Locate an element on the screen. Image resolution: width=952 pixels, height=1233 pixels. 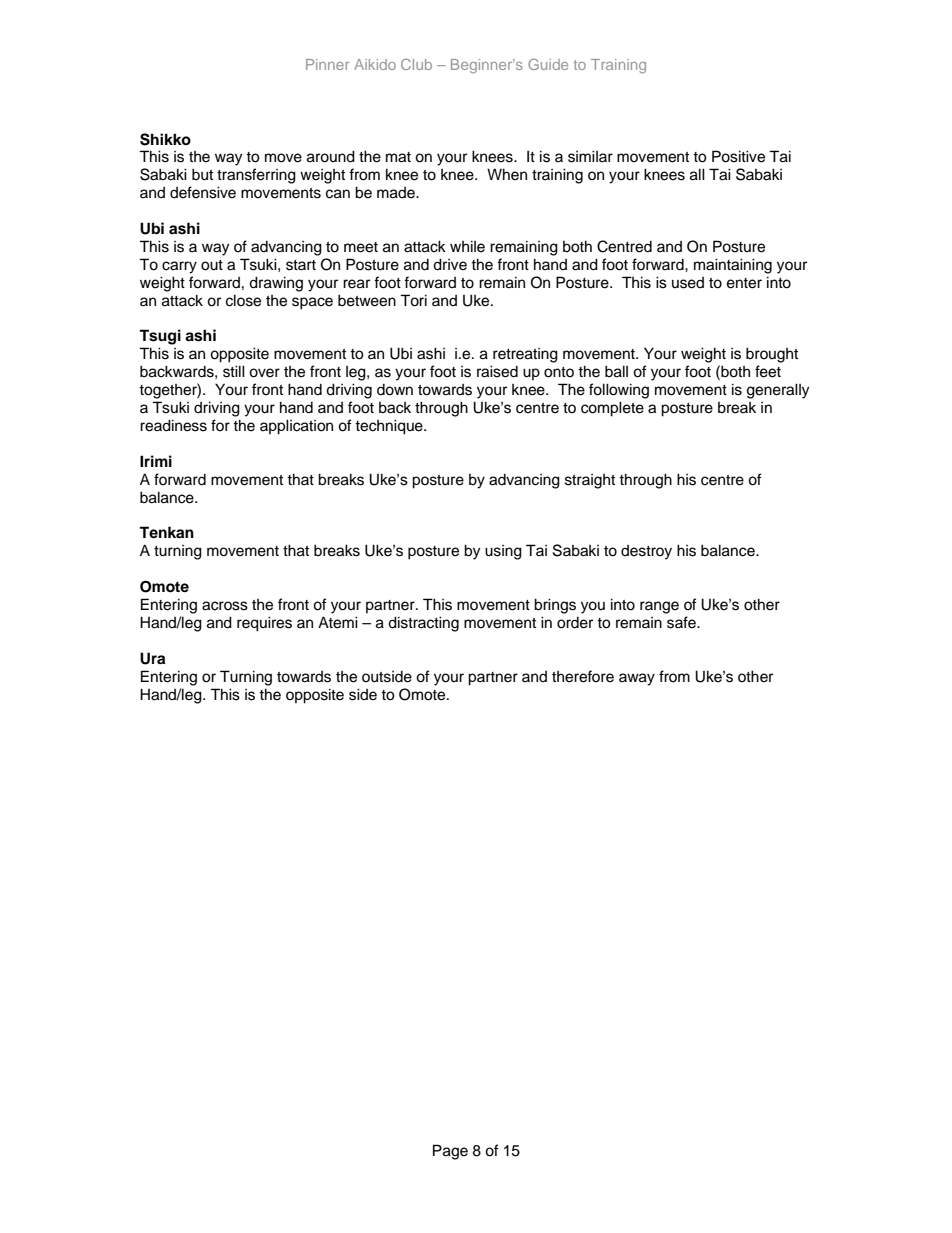
still is located at coordinates (234, 371).
